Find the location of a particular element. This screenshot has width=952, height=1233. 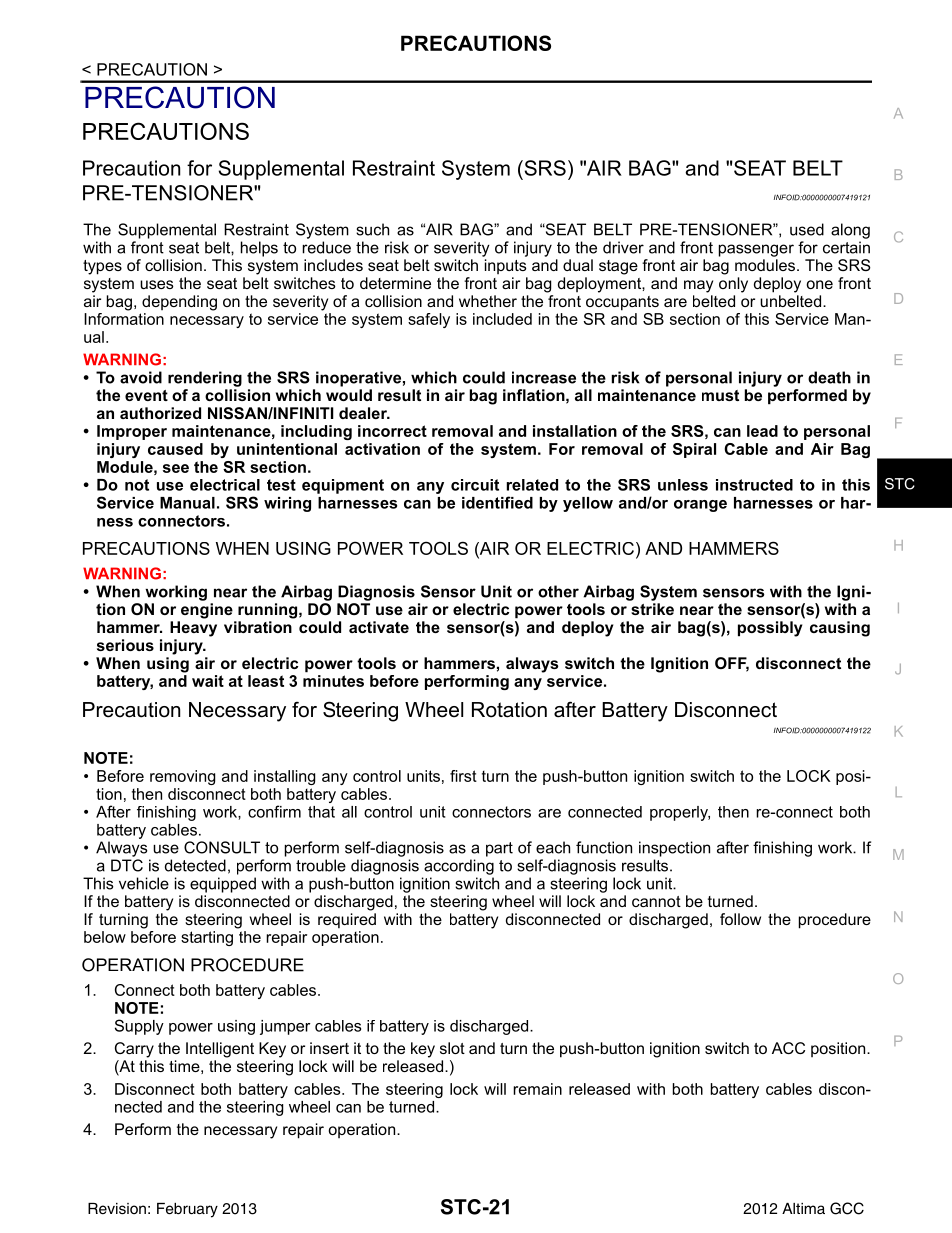

possibly is located at coordinates (770, 629).
